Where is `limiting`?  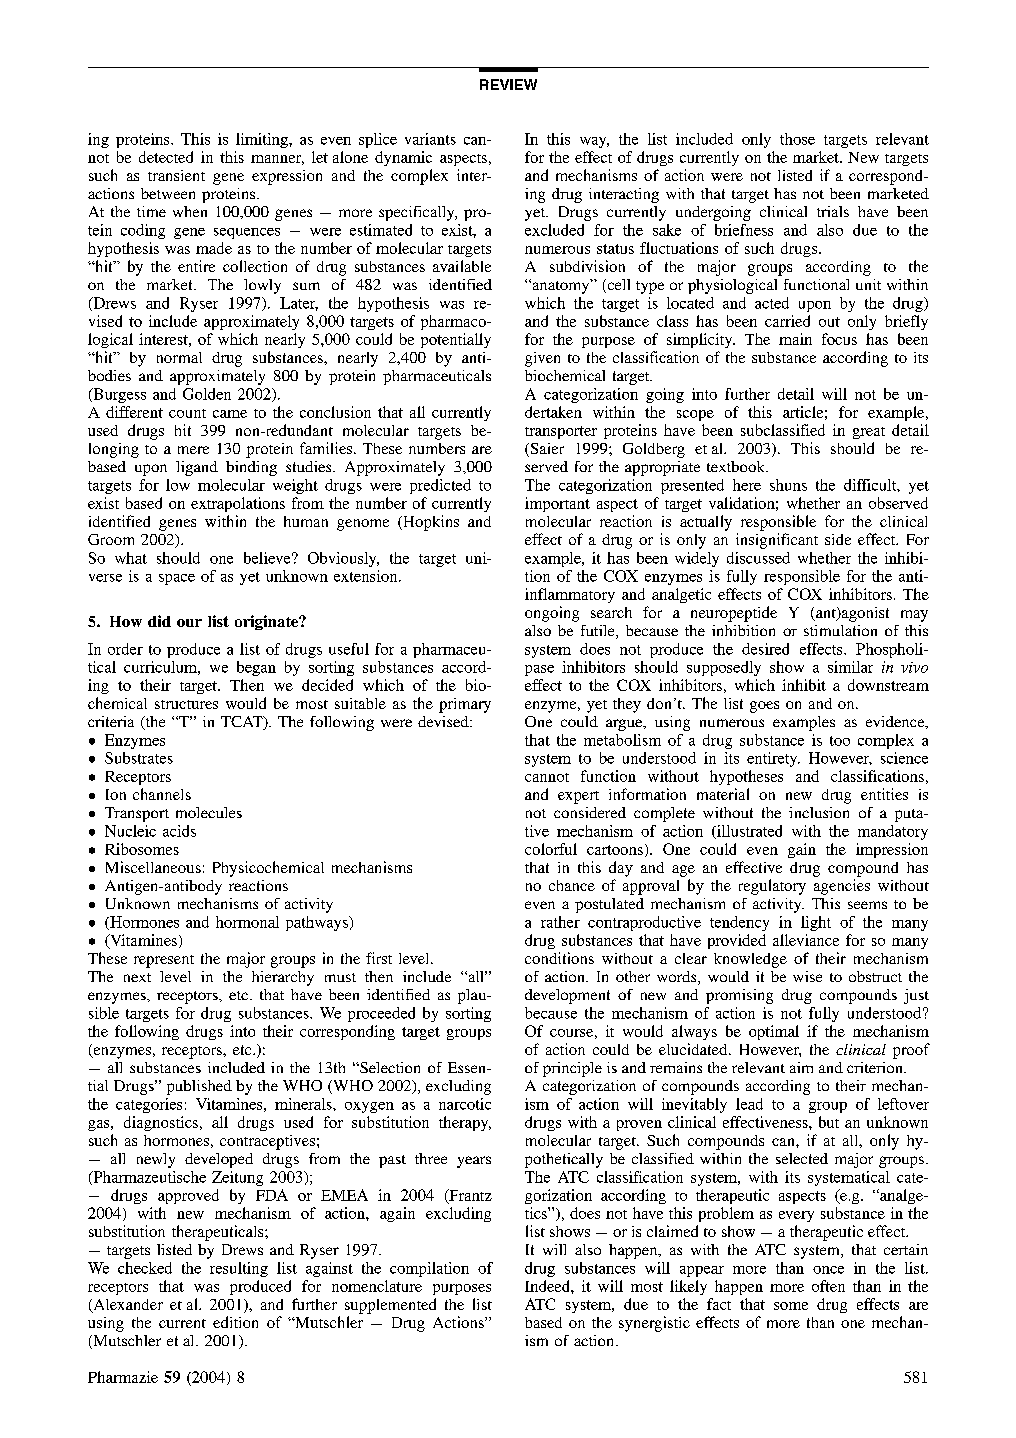
limiting is located at coordinates (263, 140).
